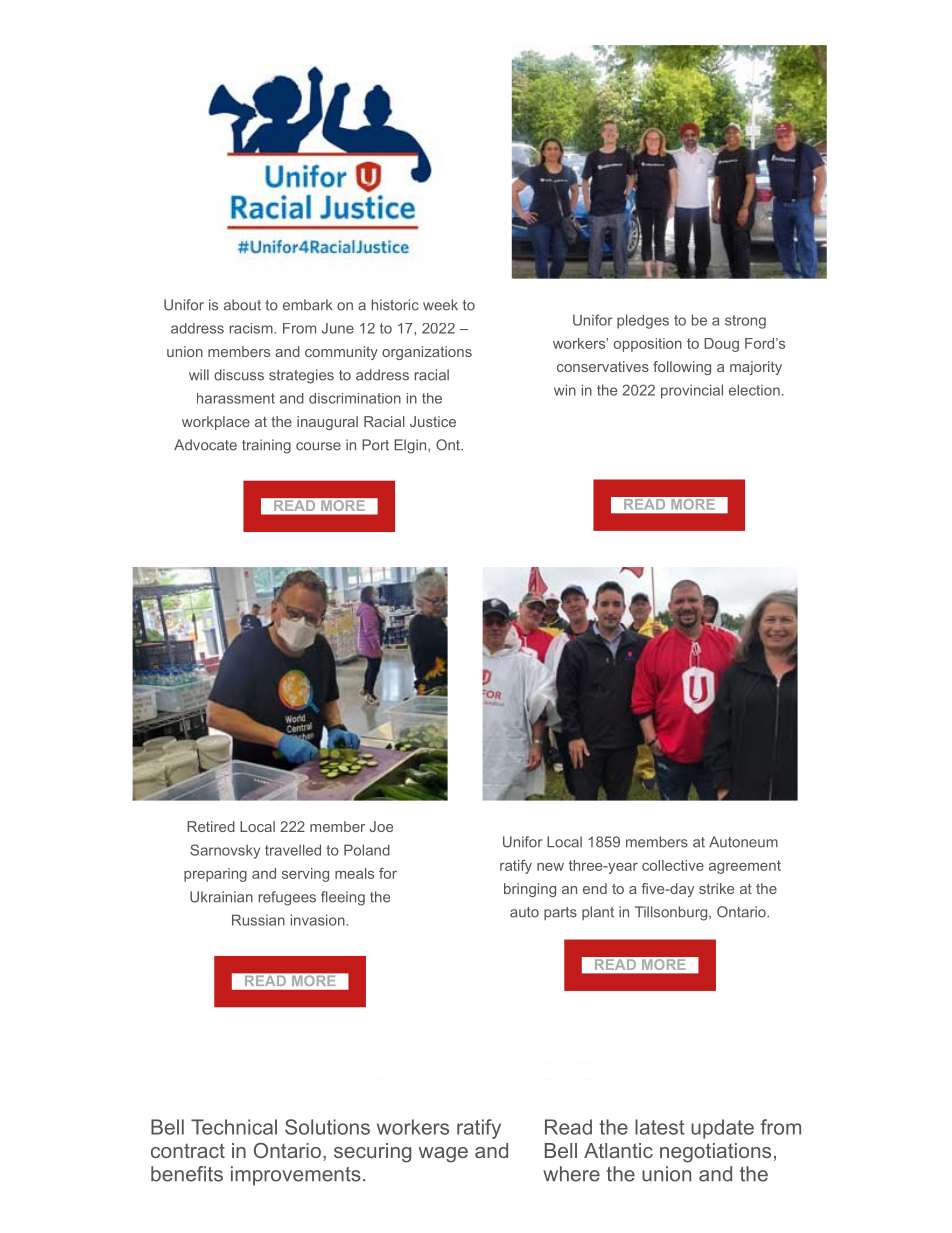  Describe the element at coordinates (381, 826) in the screenshot. I see `Joe` at that location.
